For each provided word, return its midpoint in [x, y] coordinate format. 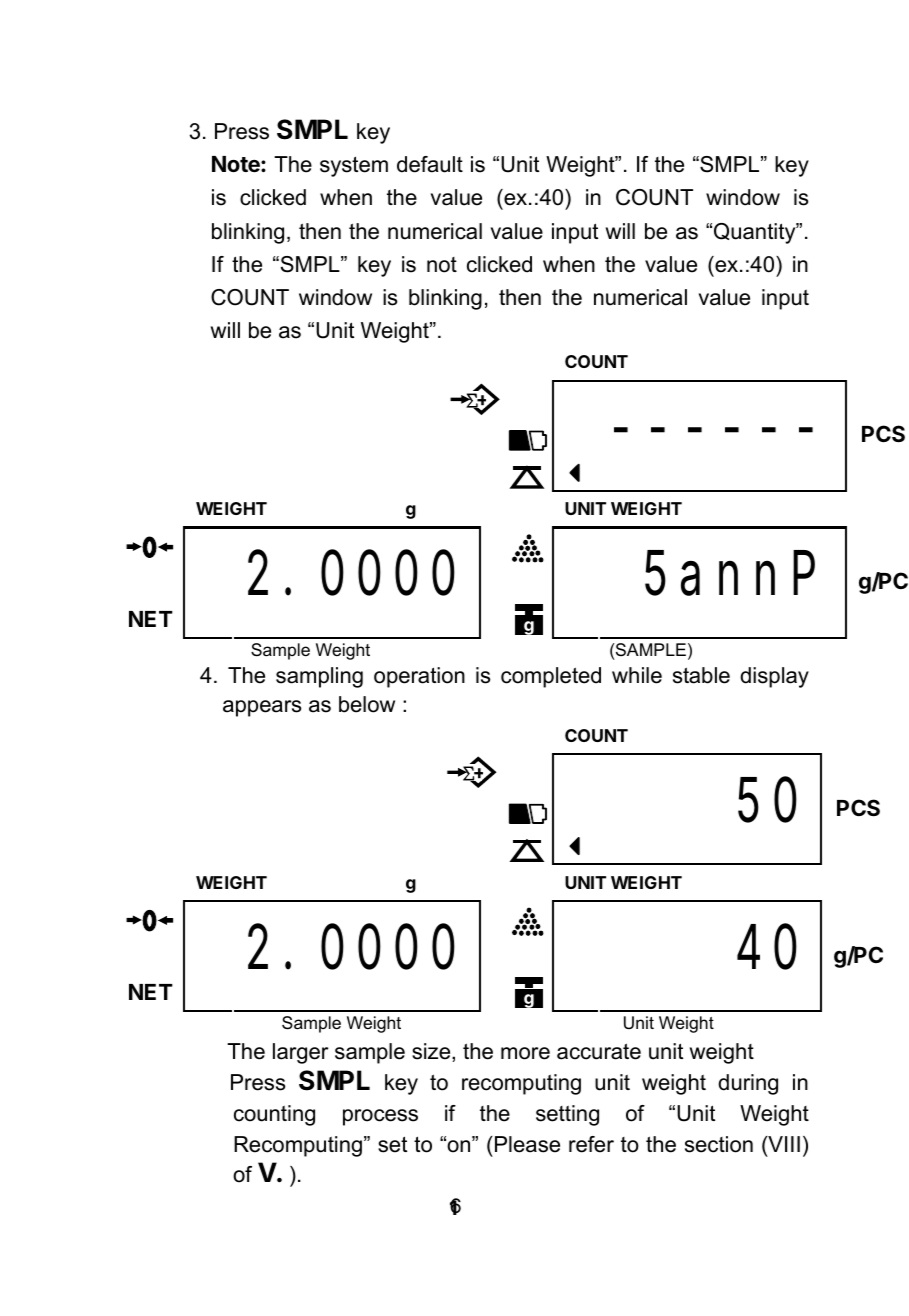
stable [701, 675]
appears [262, 708]
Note [237, 164]
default [430, 164]
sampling [319, 677]
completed [551, 677]
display [774, 677]
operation [419, 677]
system [354, 166]
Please [527, 1144]
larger [301, 1053]
